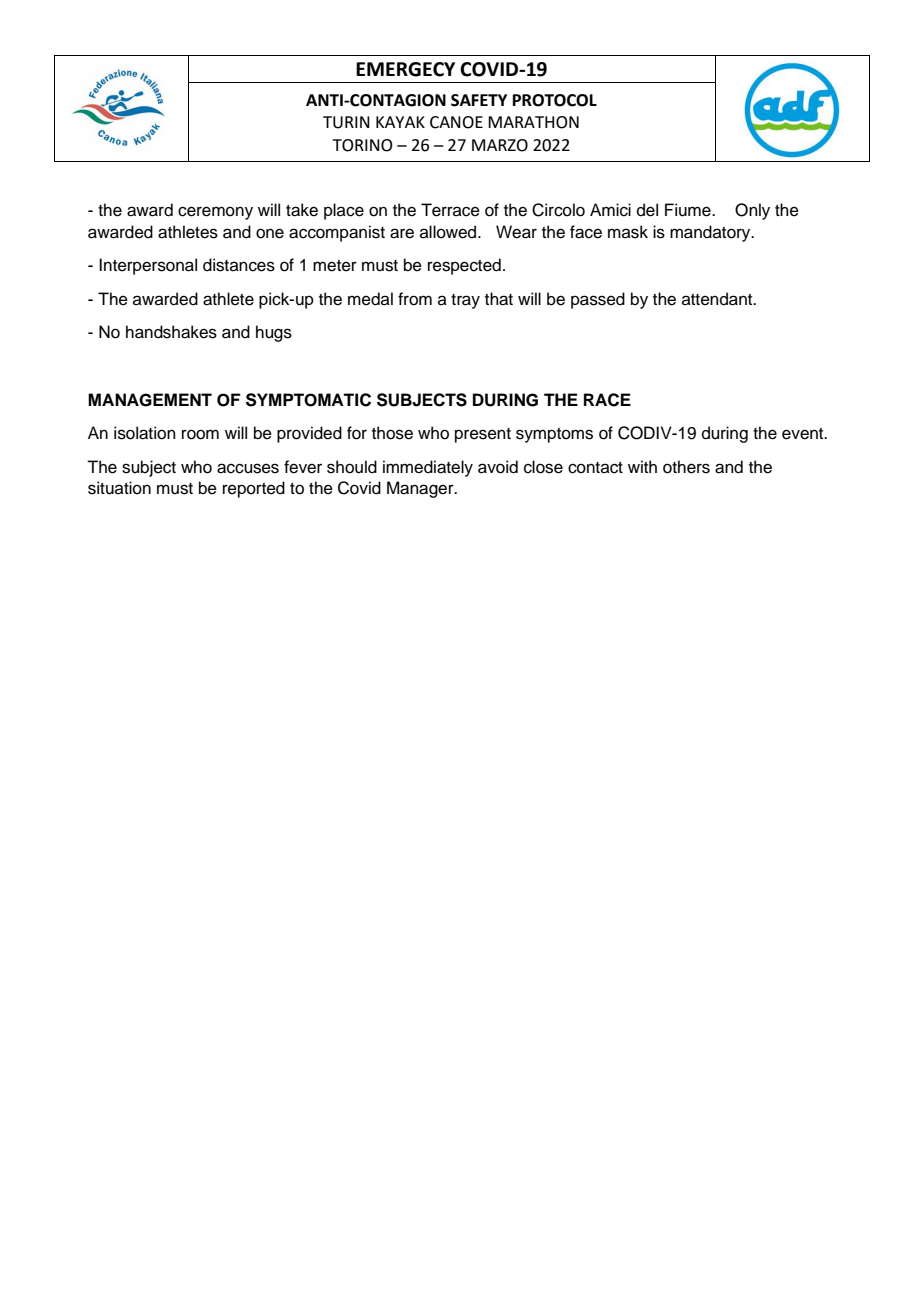 Image resolution: width=924 pixels, height=1308 pixels. Describe the element at coordinates (346, 122) in the screenshot. I see `TURIN` at that location.
